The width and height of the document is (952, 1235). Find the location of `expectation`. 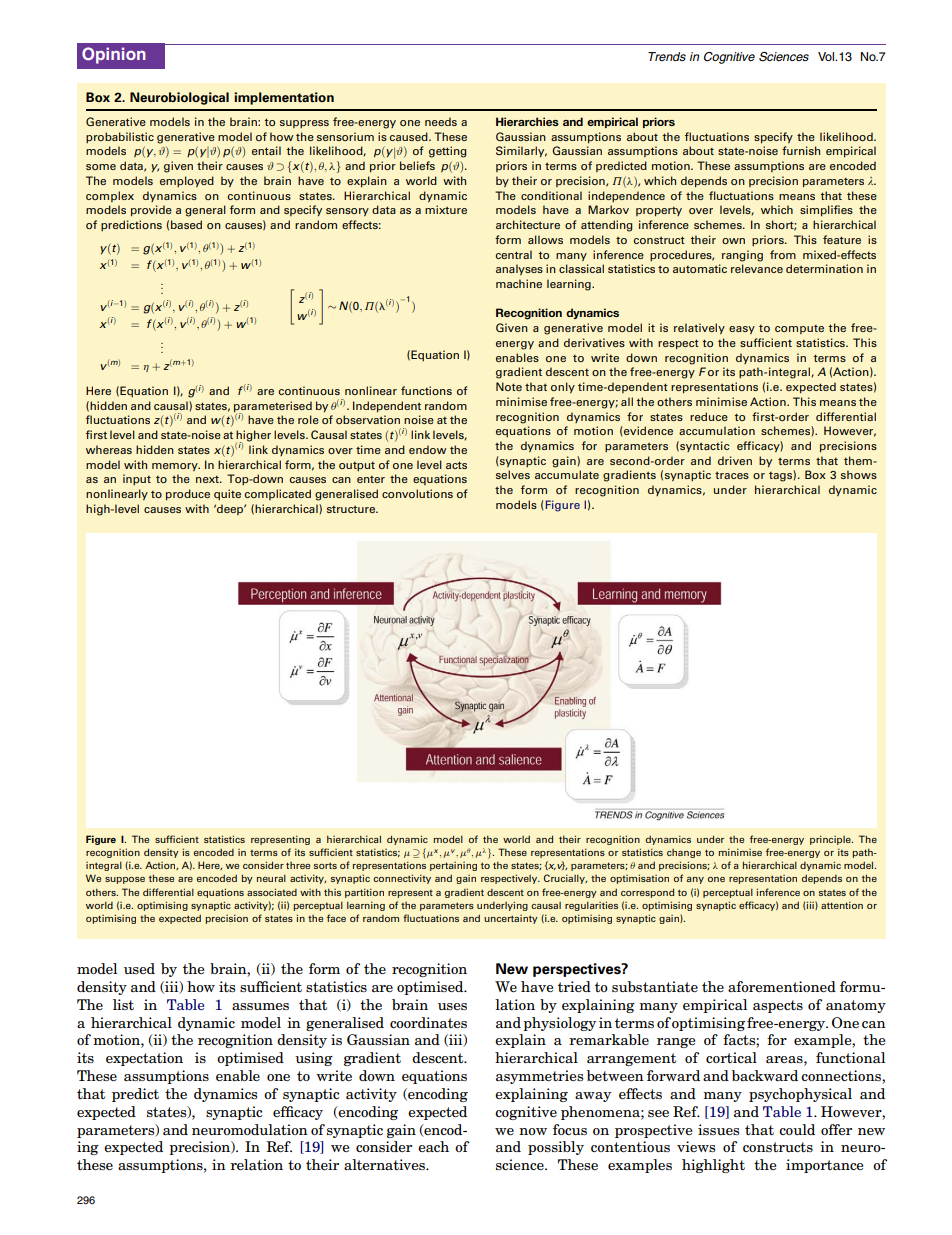

expectation is located at coordinates (144, 1059).
